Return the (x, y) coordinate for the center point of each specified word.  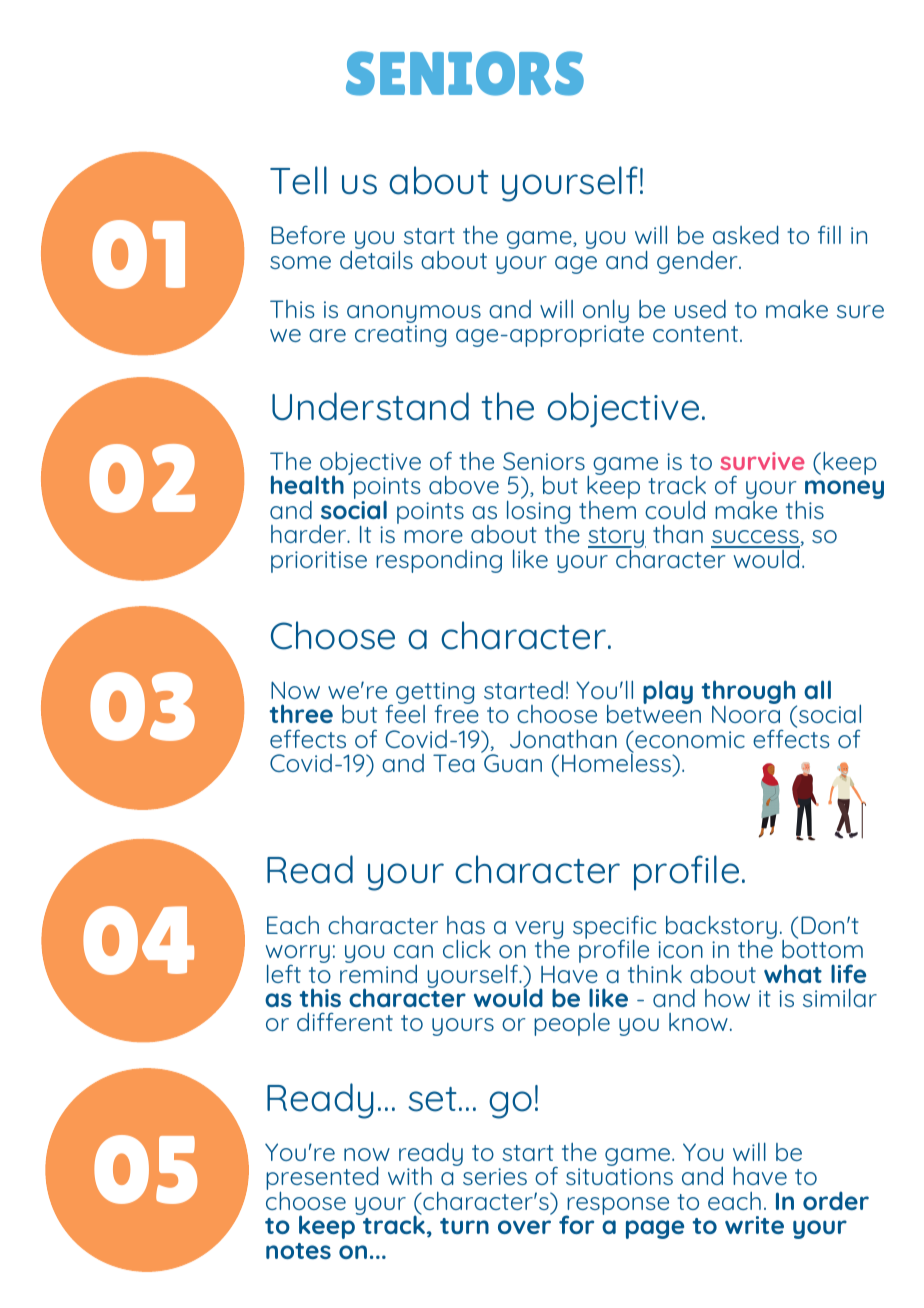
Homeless (617, 762)
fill (829, 234)
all (817, 689)
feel (405, 713)
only (606, 312)
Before (308, 235)
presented (322, 1179)
